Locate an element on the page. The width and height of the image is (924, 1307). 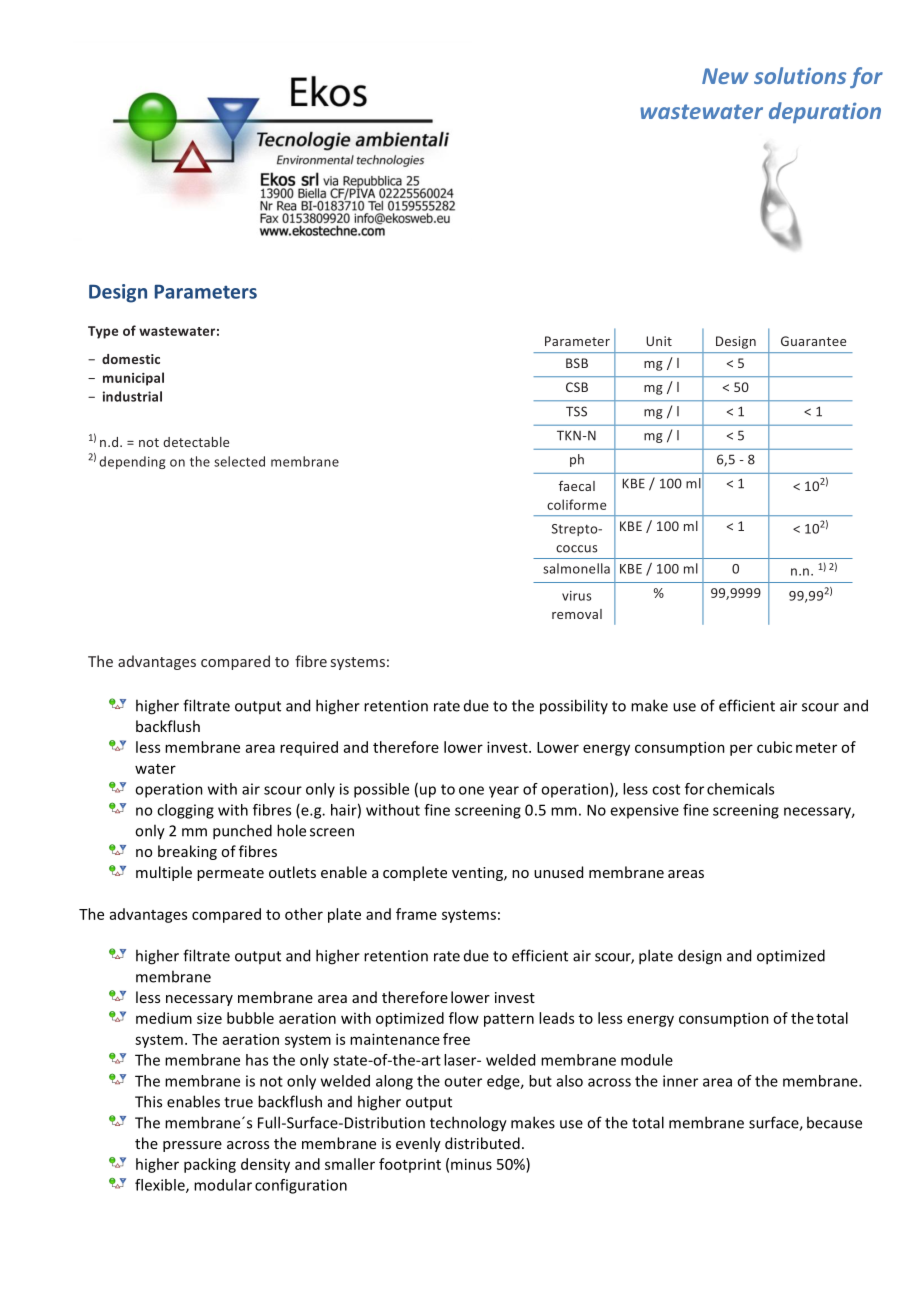
multiple is located at coordinates (164, 873).
